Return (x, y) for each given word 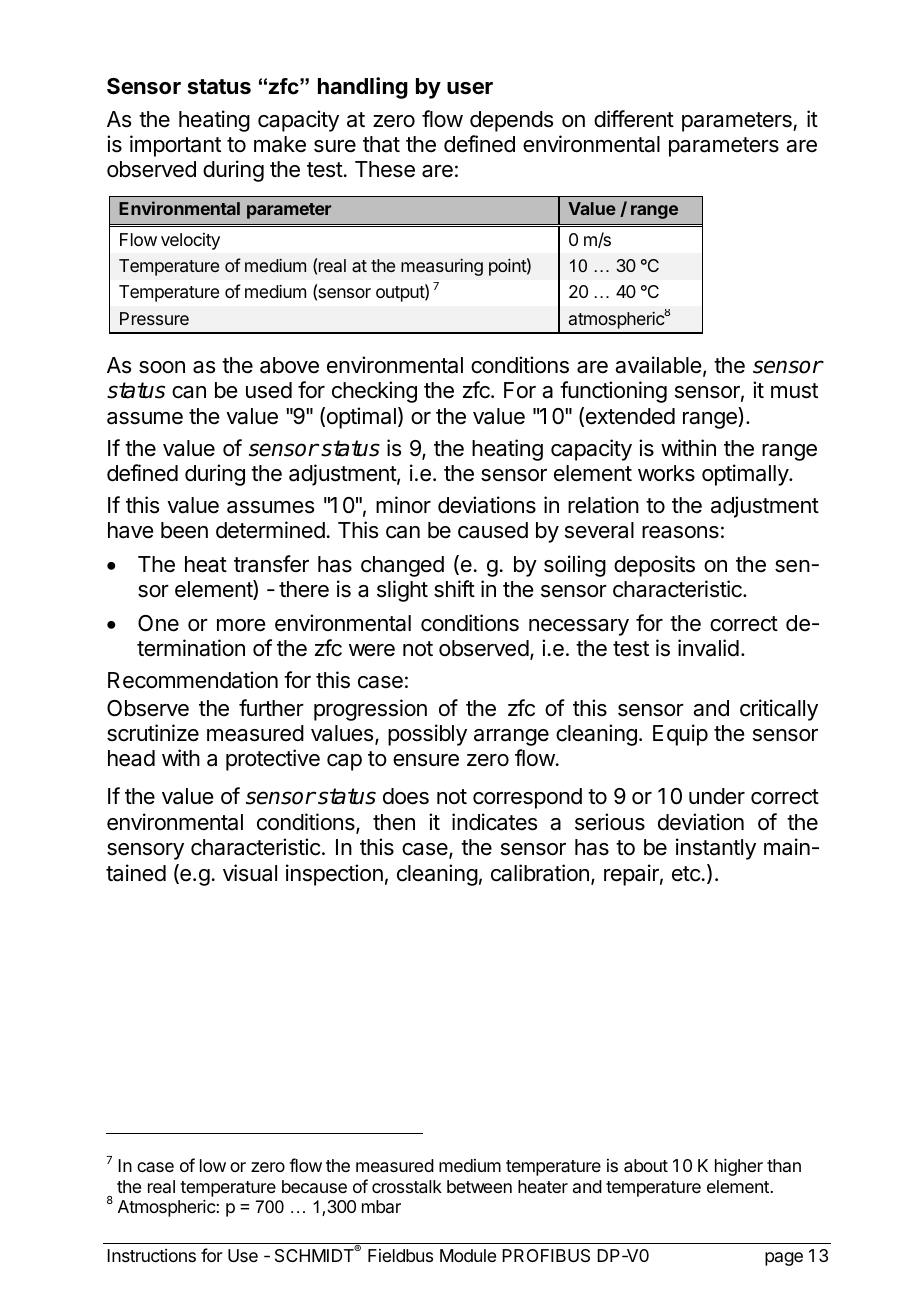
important (175, 146)
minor (403, 504)
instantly (716, 849)
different (634, 119)
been (184, 530)
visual (250, 873)
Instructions (151, 1255)
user (470, 88)
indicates (494, 822)
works (666, 473)
